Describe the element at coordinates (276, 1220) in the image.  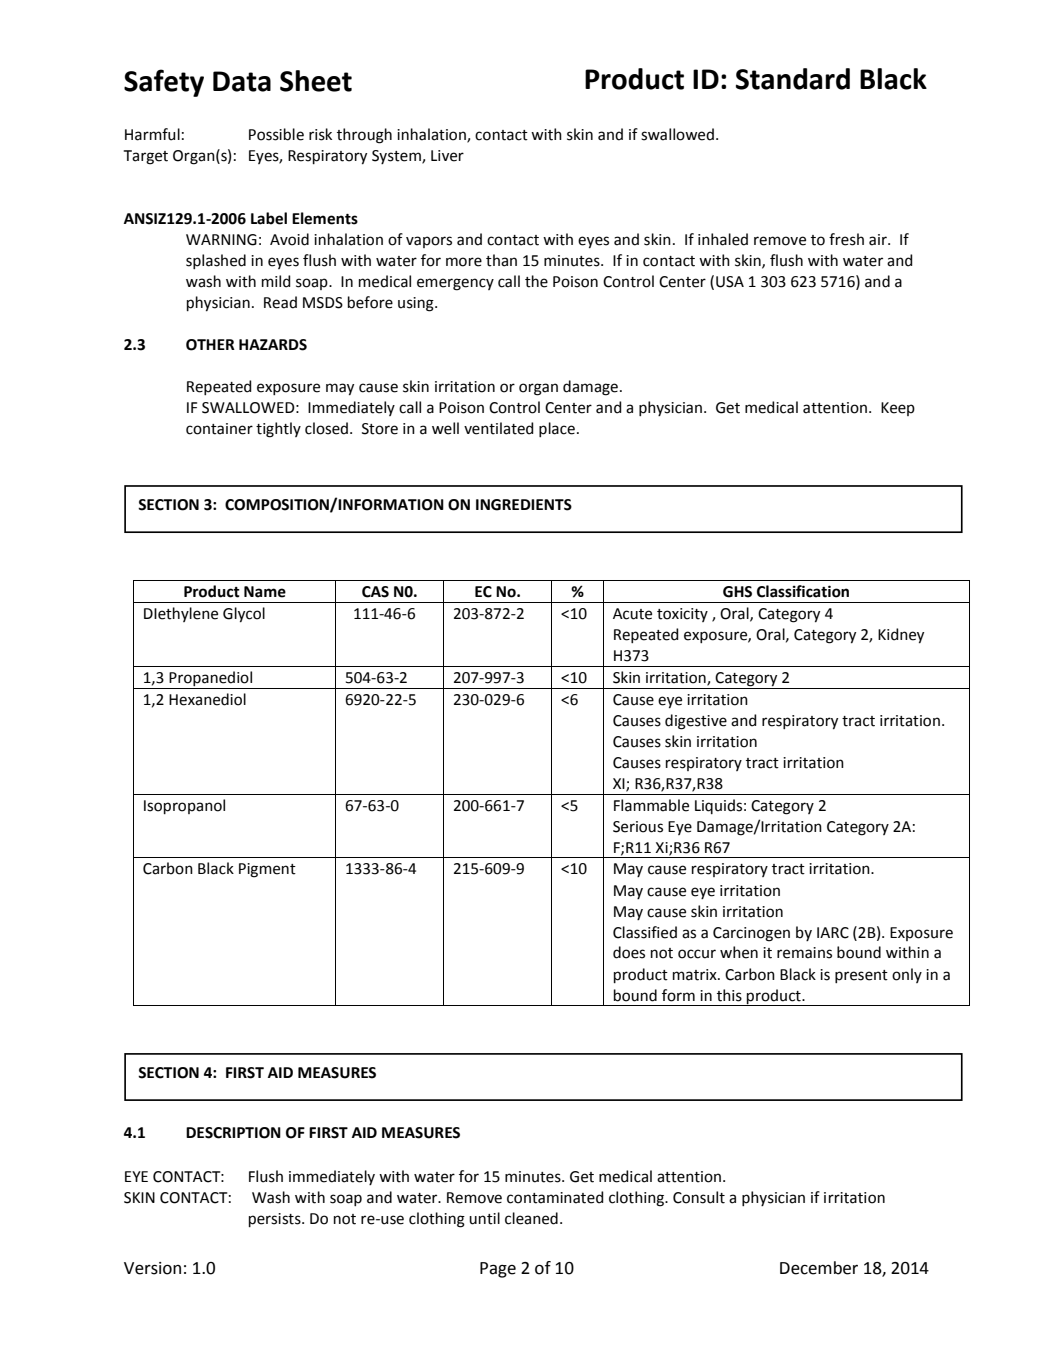
I see `persists` at that location.
